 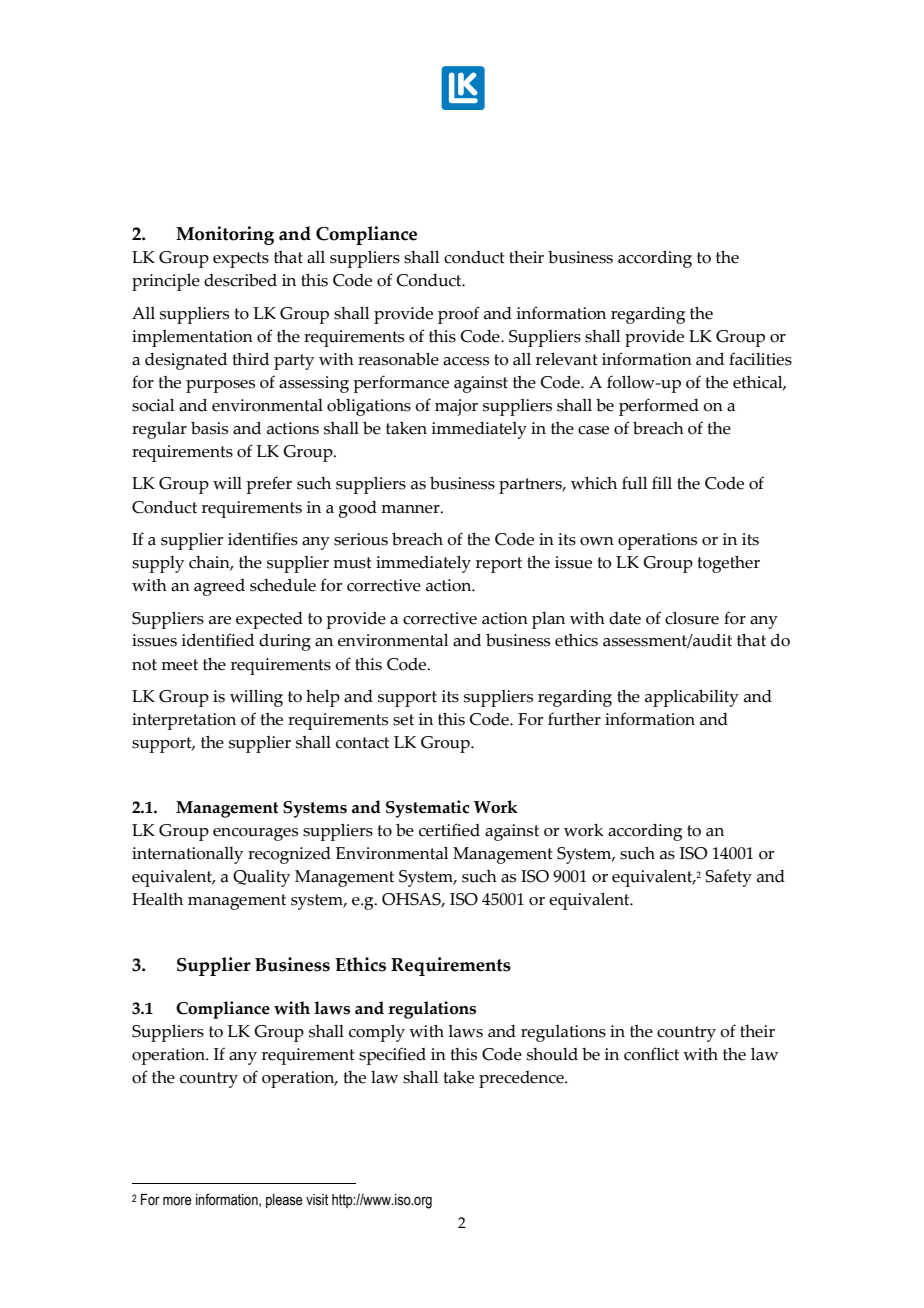 What do you see at coordinates (692, 698) in the screenshot?
I see `applicability` at bounding box center [692, 698].
